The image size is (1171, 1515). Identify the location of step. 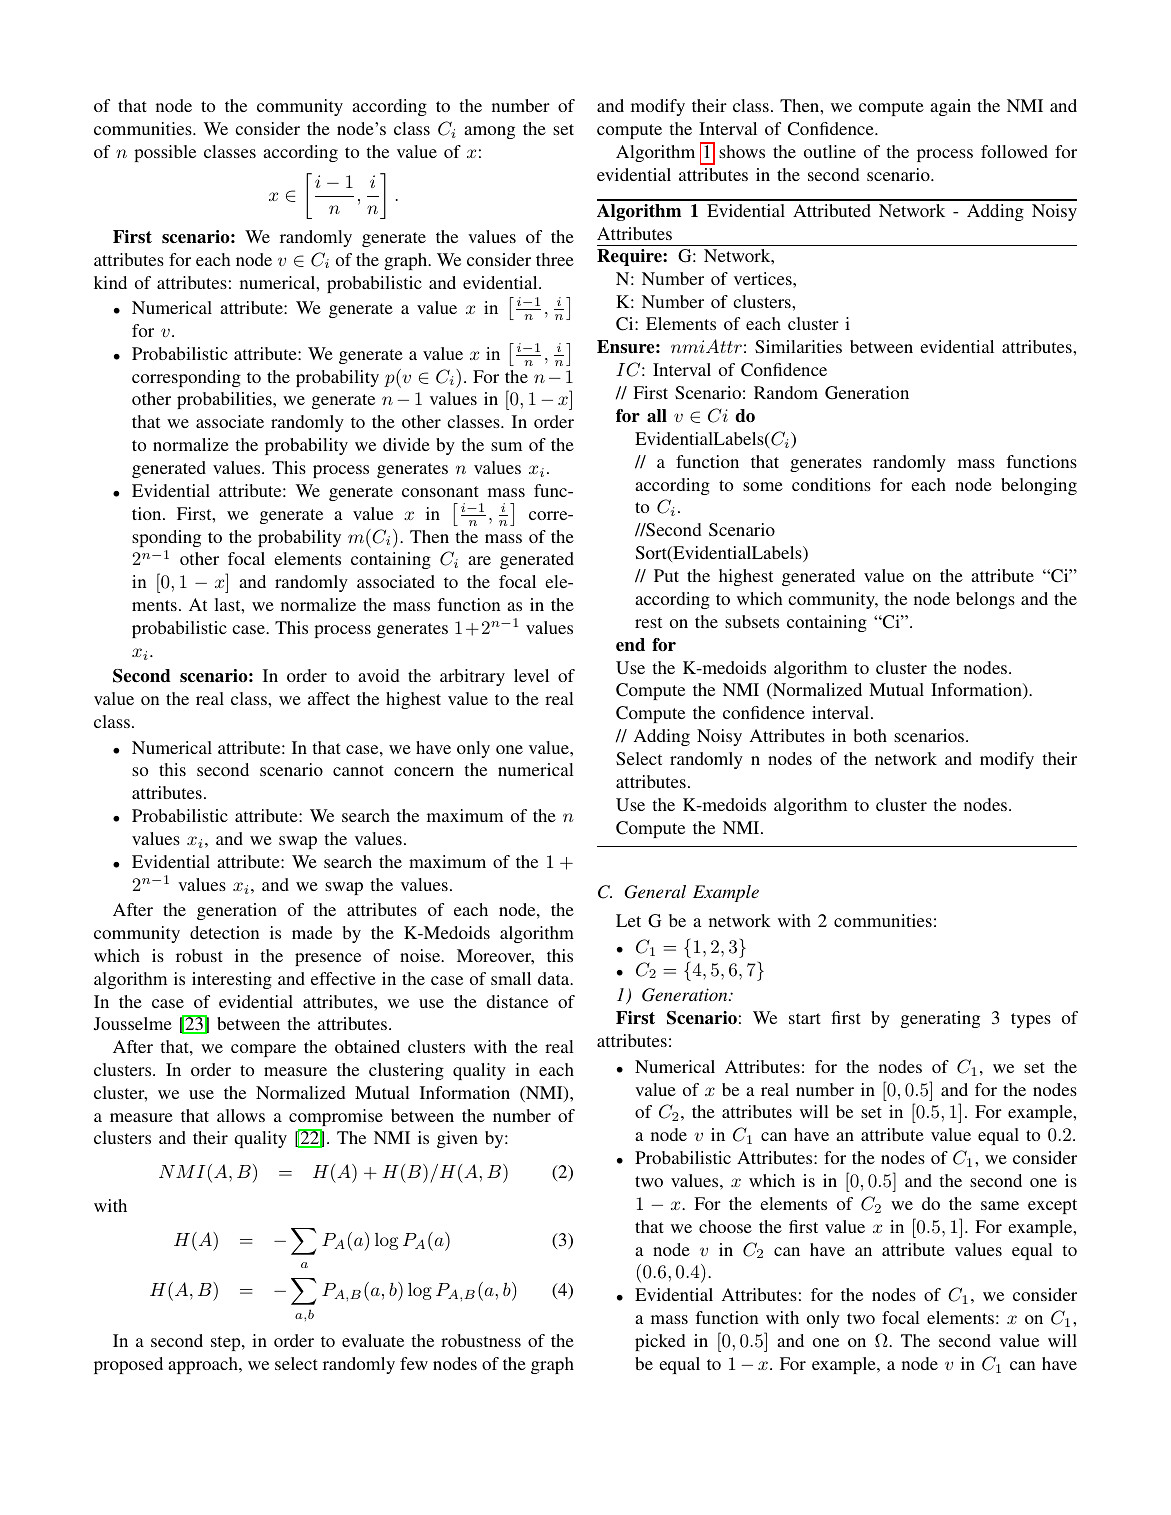
(227, 1343).
